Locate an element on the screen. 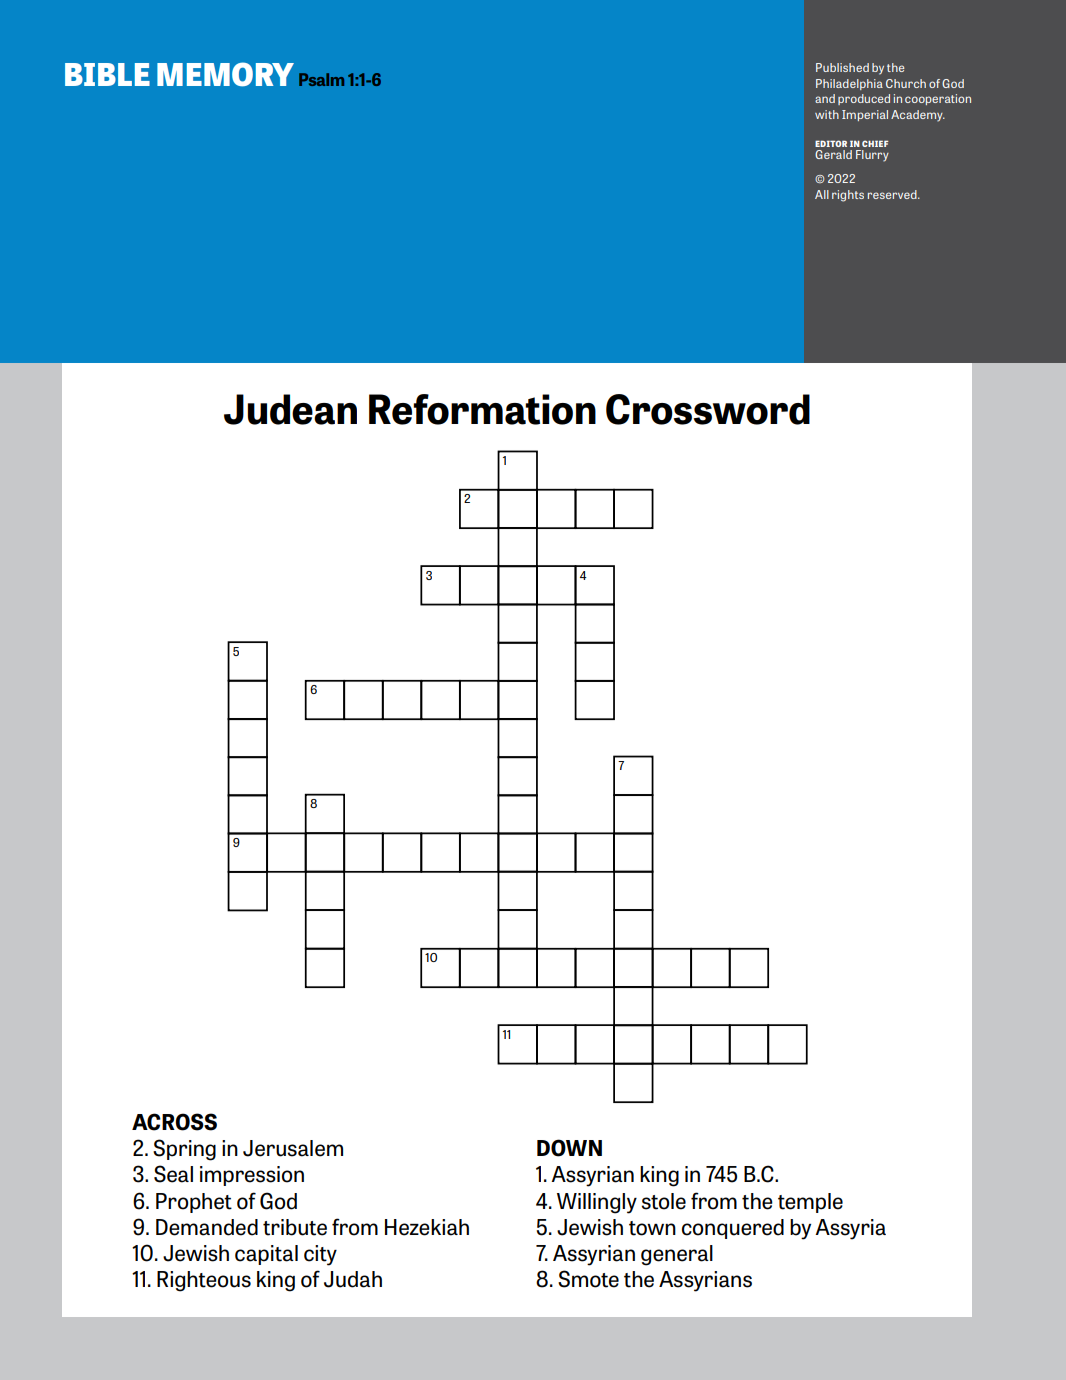 This screenshot has height=1380, width=1066. ACROSS is located at coordinates (174, 1122).
